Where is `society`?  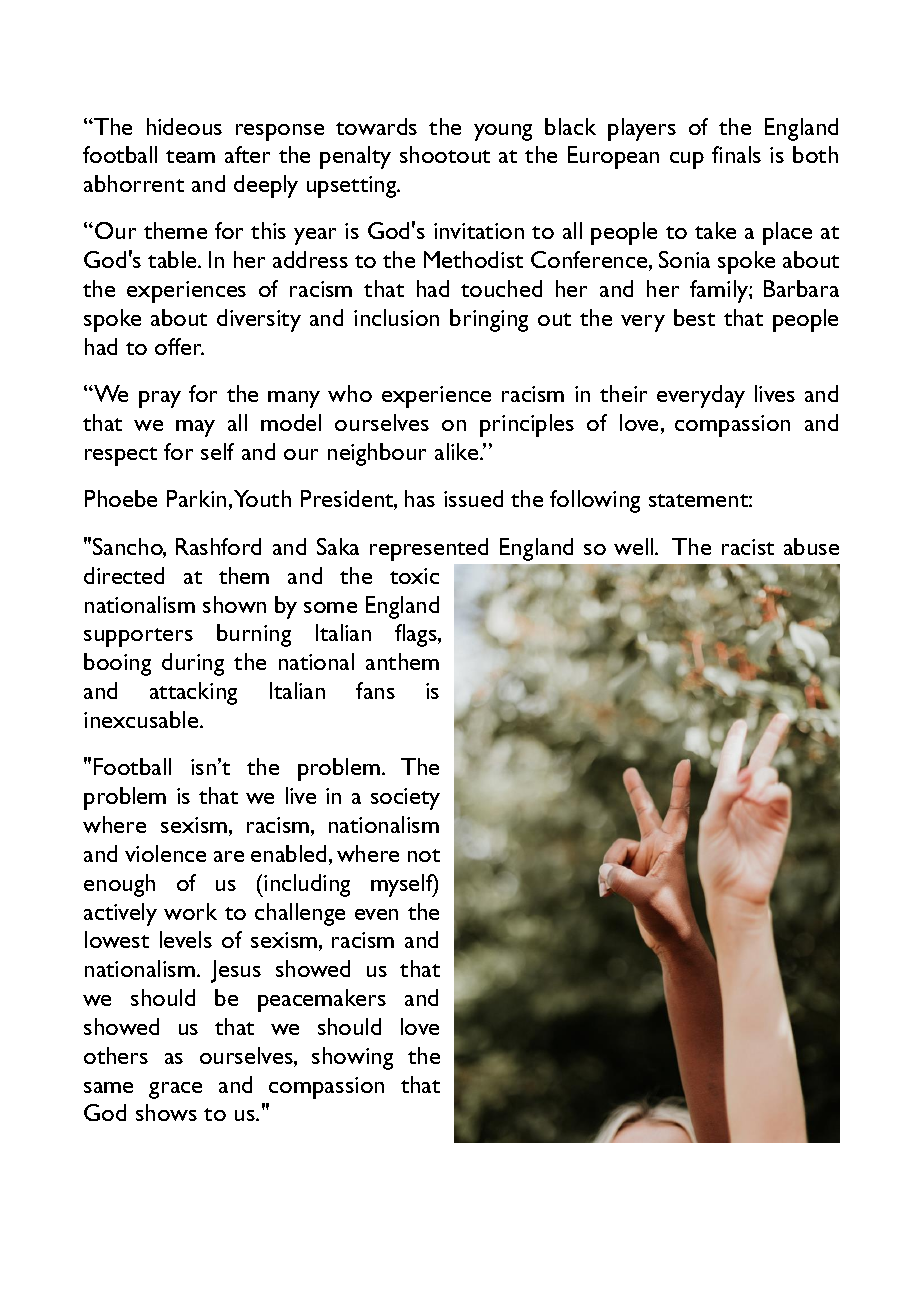 society is located at coordinates (405, 799).
